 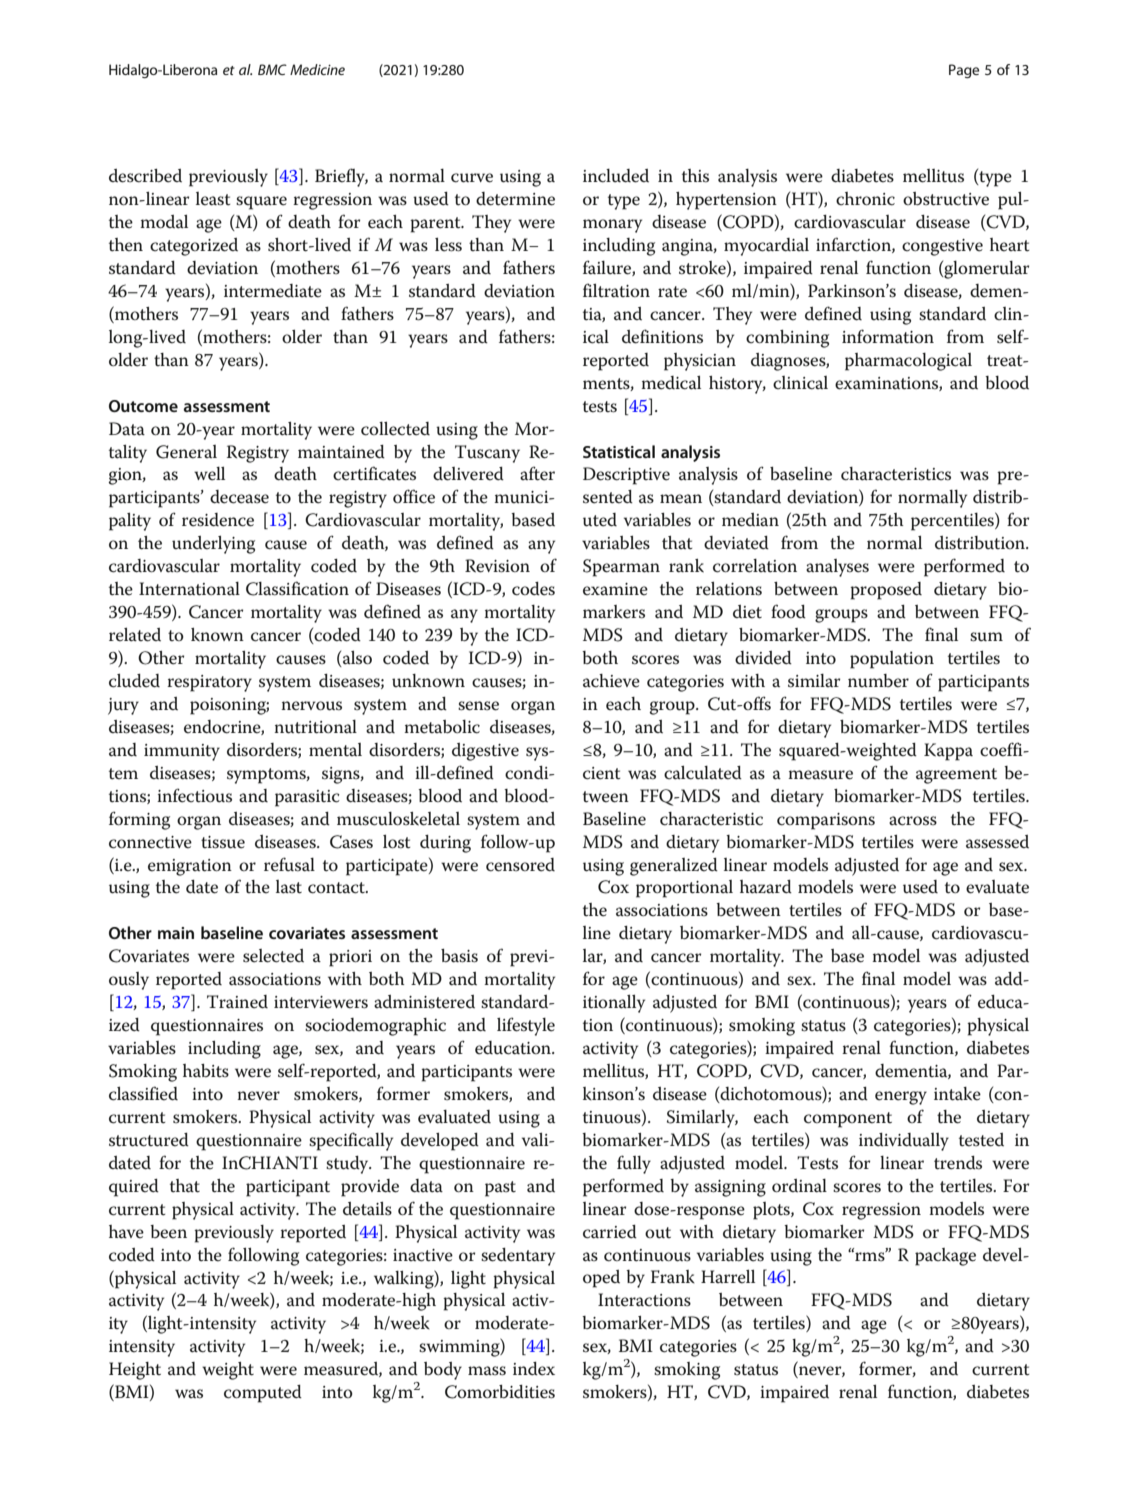 What do you see at coordinates (537, 473) in the page?
I see `after` at bounding box center [537, 473].
